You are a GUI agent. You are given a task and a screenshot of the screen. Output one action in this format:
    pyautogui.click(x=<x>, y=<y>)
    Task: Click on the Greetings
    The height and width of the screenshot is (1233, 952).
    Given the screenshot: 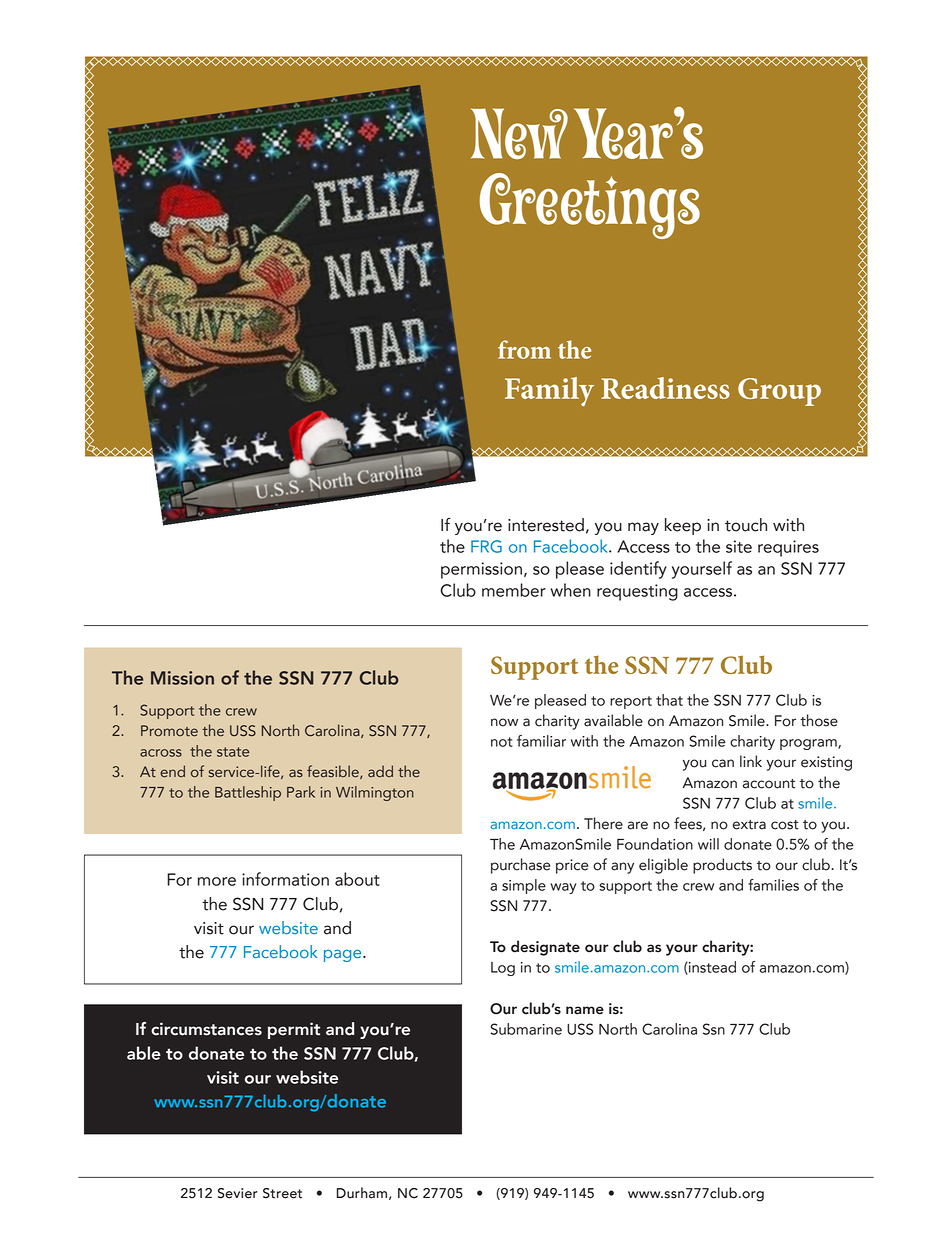 What is the action you would take?
    pyautogui.click(x=590, y=206)
